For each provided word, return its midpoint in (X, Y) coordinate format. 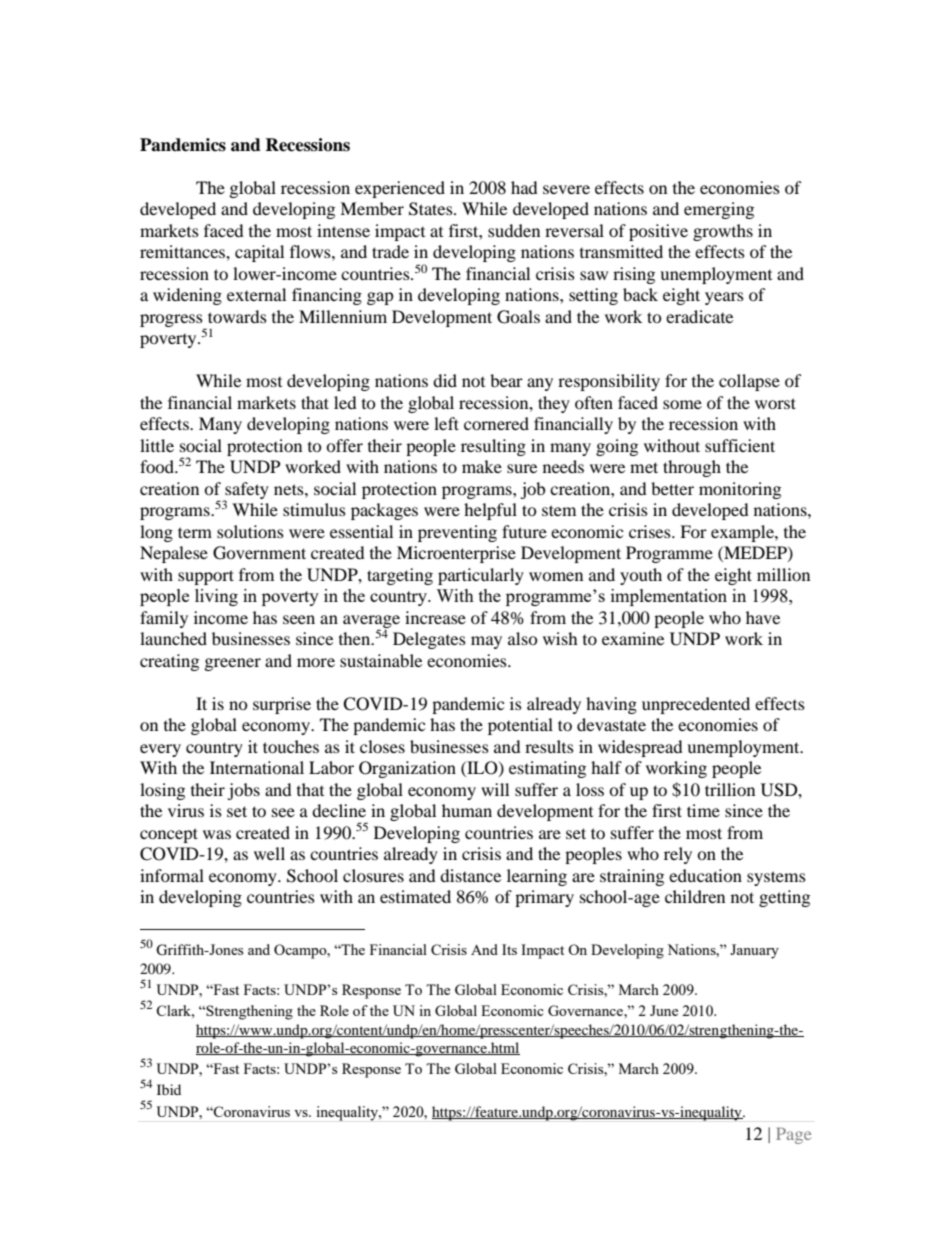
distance (470, 875)
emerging (719, 210)
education (705, 875)
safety (246, 491)
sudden (514, 230)
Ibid (169, 1089)
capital (259, 253)
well (269, 853)
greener (233, 664)
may (486, 642)
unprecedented (696, 705)
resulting (493, 447)
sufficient (740, 445)
